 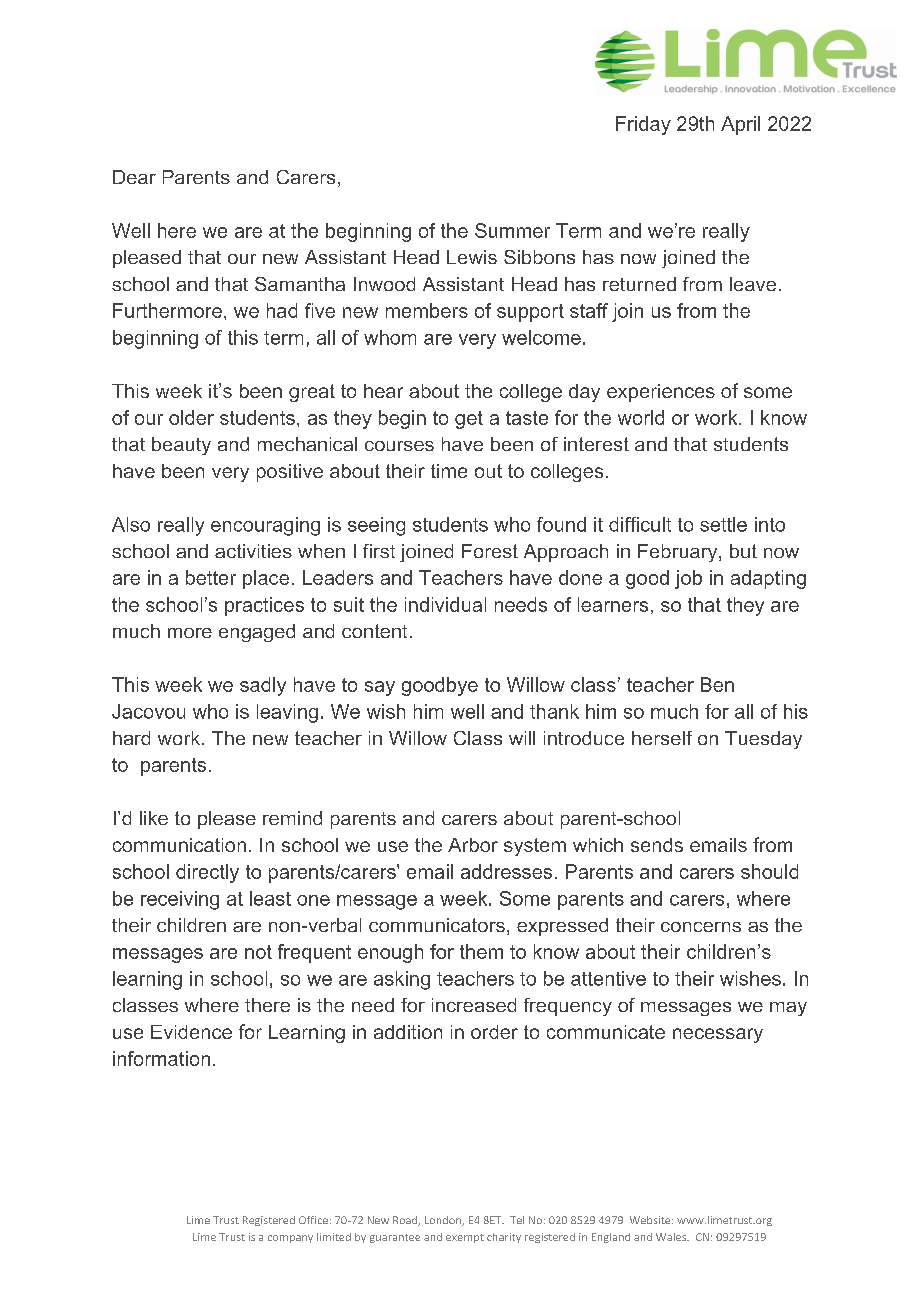 What do you see at coordinates (134, 177) in the screenshot?
I see `Dear` at bounding box center [134, 177].
